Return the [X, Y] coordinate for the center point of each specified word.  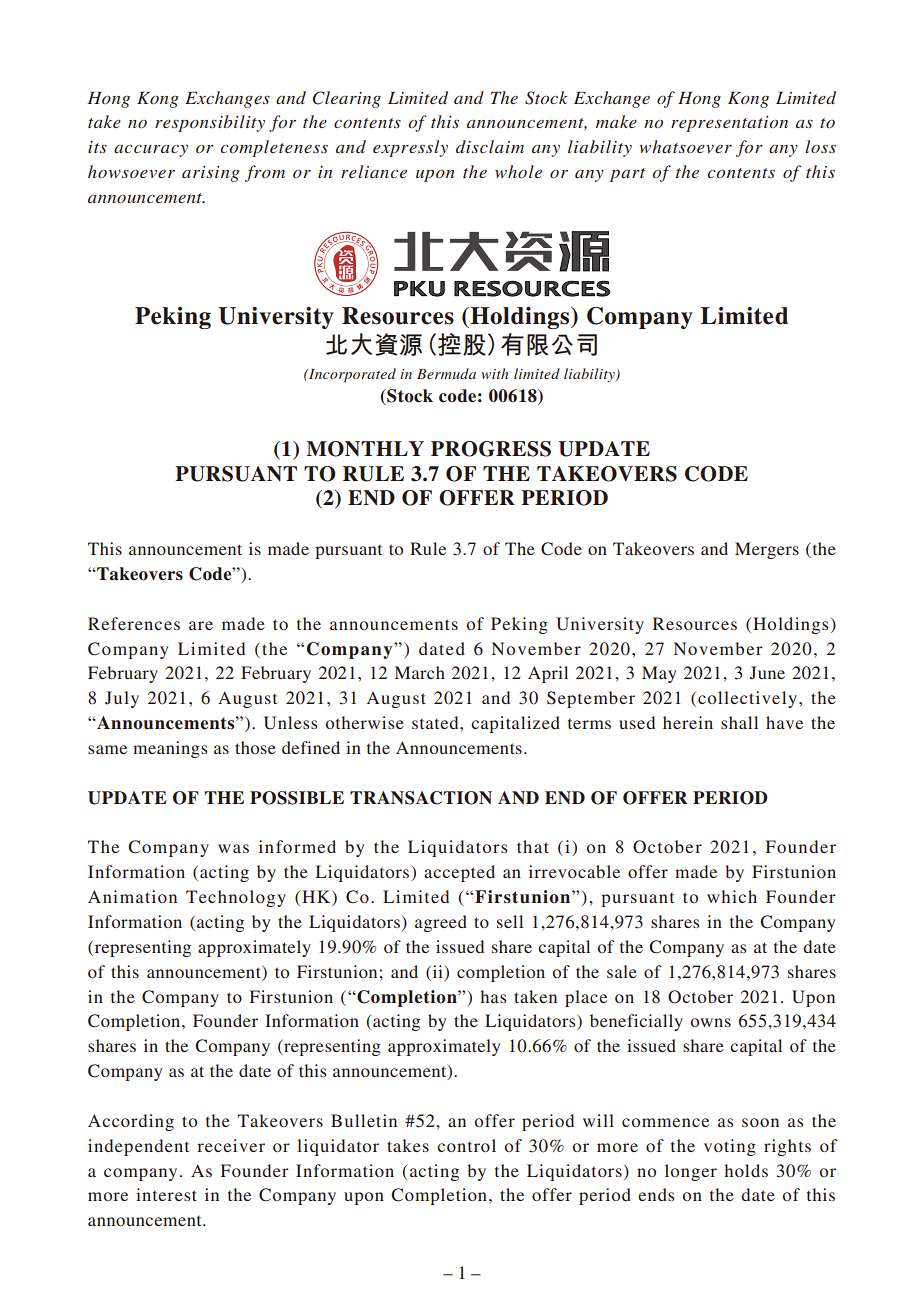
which [732, 896]
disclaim [490, 146]
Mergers [767, 550]
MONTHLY [365, 449]
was [233, 848]
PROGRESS [491, 449]
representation [729, 124]
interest [166, 1194]
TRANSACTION [421, 798]
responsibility [210, 123]
